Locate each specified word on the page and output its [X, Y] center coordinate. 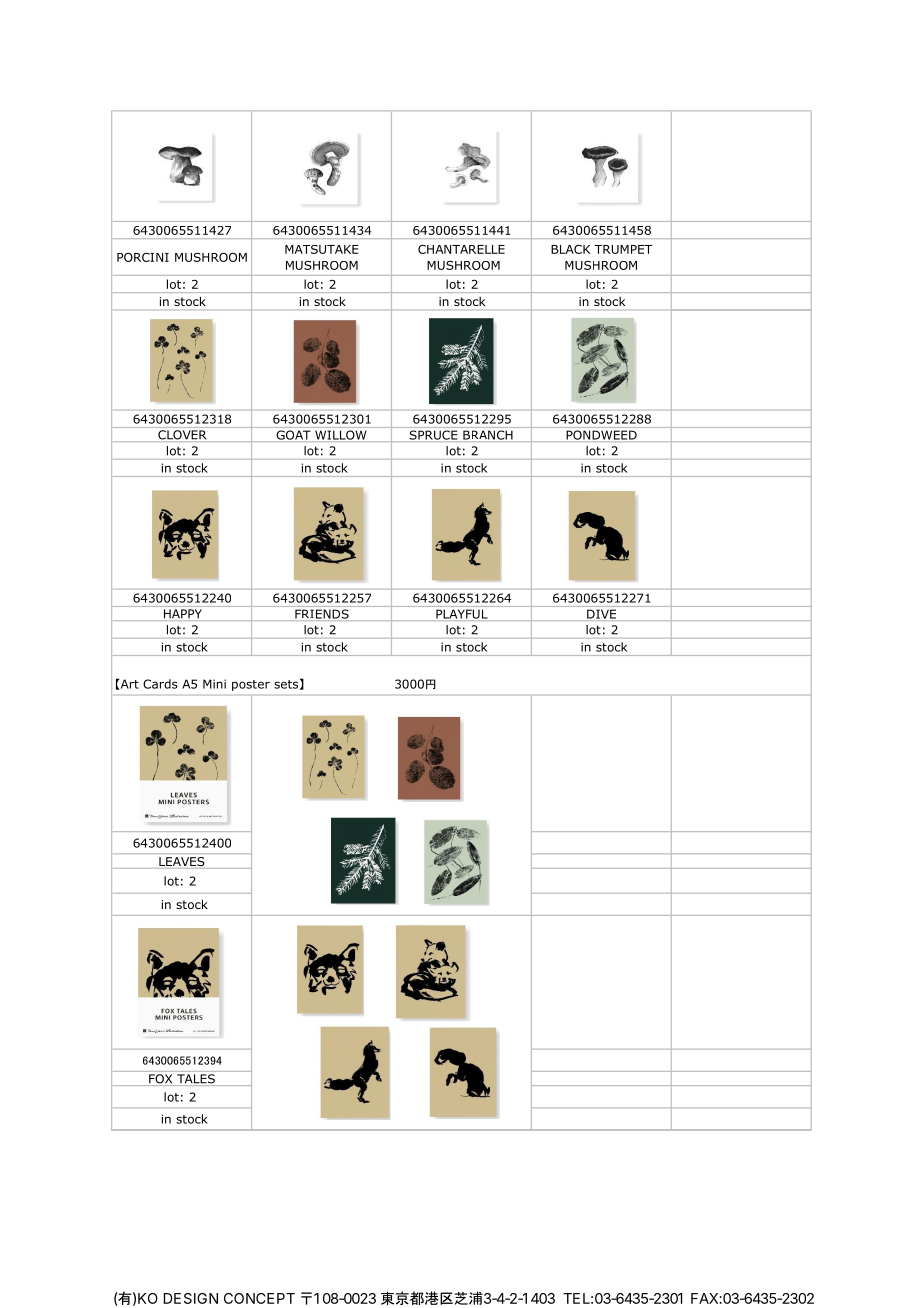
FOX [160, 1079]
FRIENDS [322, 614]
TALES [196, 1079]
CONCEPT [259, 1298]
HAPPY [183, 613]
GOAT [293, 435]
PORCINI [143, 257]
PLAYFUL [462, 614]
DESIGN [190, 1298]
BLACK [570, 249]
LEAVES [182, 863]
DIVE [601, 614]
